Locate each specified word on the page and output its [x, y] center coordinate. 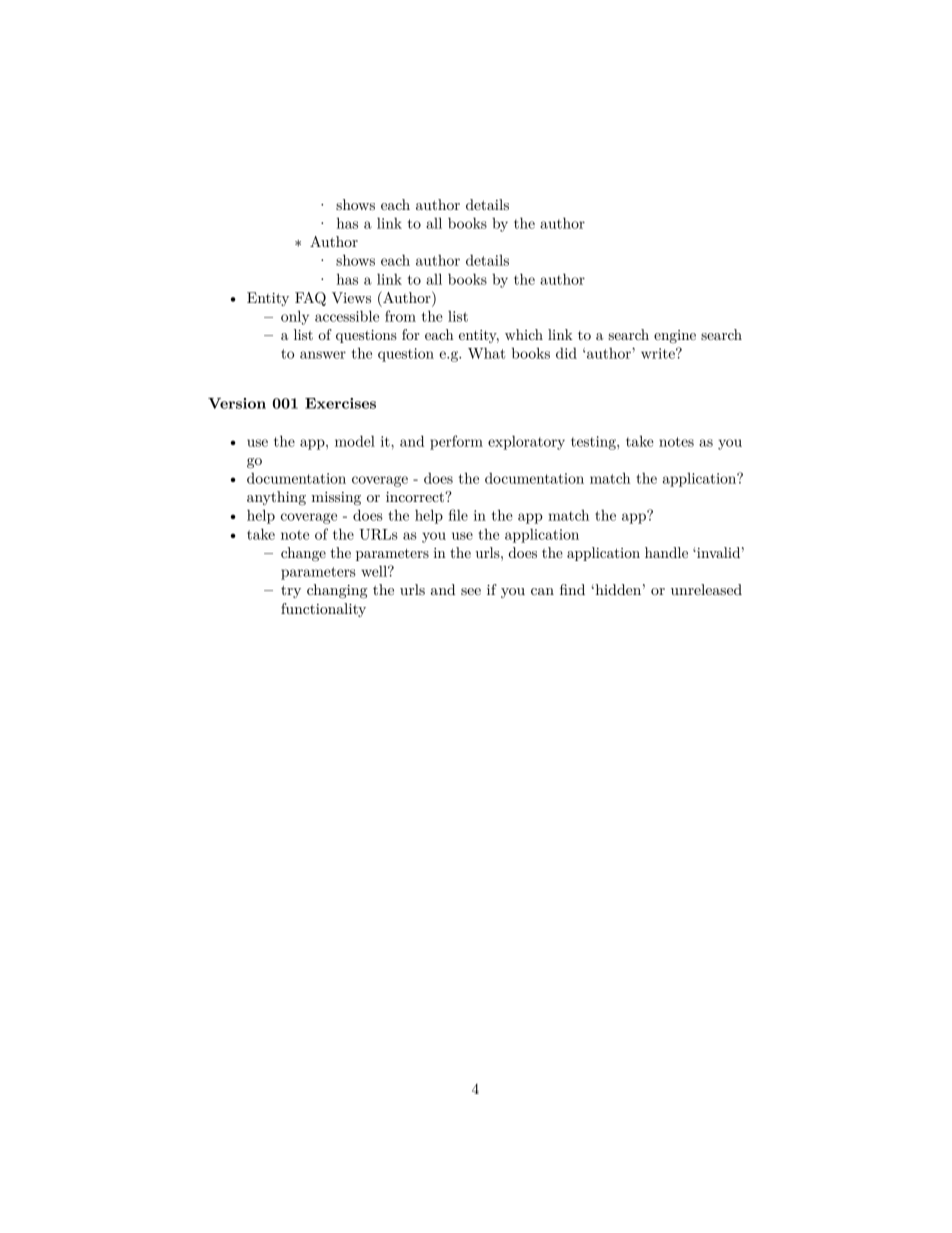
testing [594, 443]
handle [666, 552]
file [458, 515]
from [400, 316]
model [355, 441]
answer [323, 355]
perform [456, 442]
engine [675, 336]
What [486, 353]
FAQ [310, 299]
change [303, 554]
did [566, 353]
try [291, 591]
